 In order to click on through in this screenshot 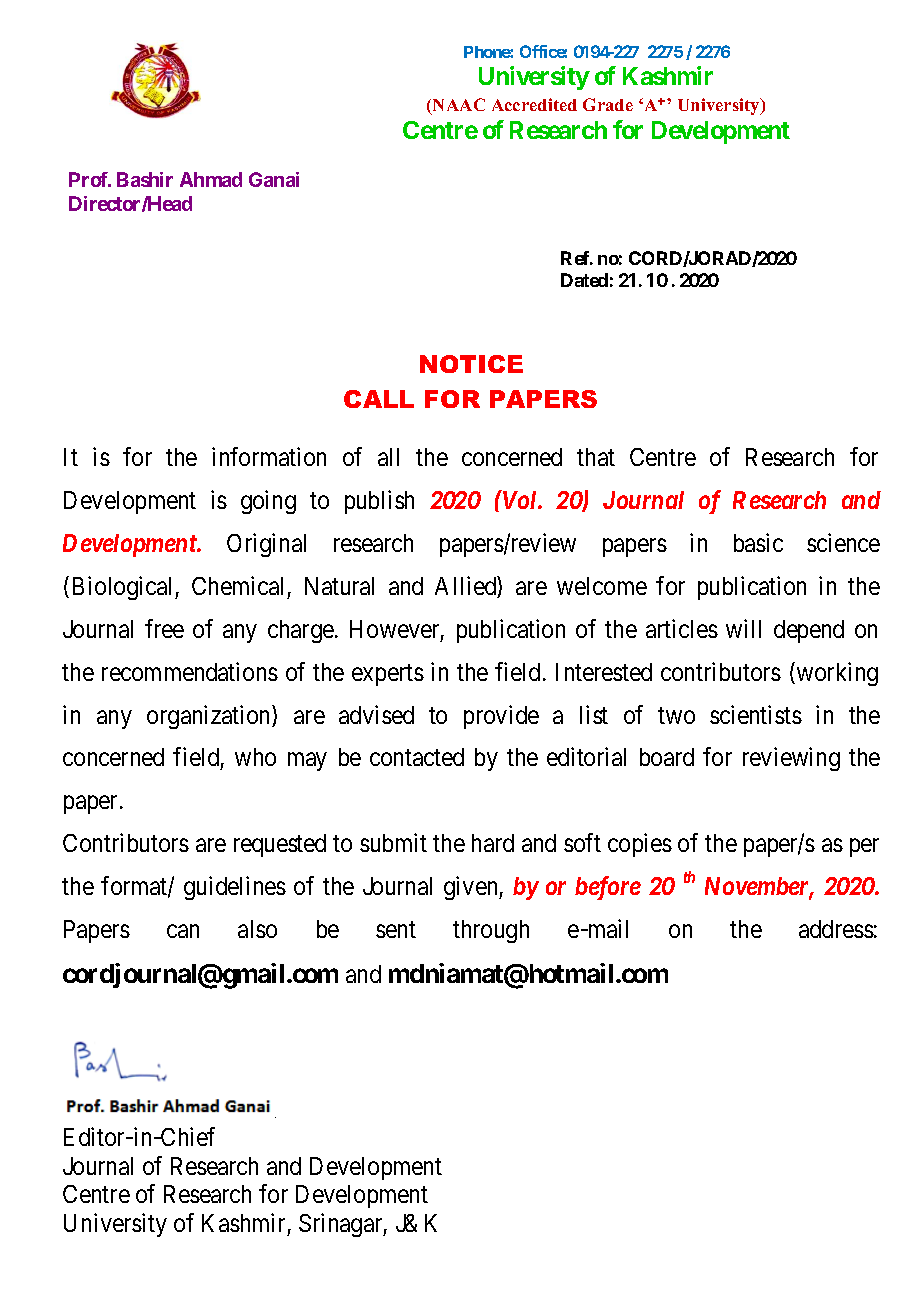, I will do `click(491, 931)`.
